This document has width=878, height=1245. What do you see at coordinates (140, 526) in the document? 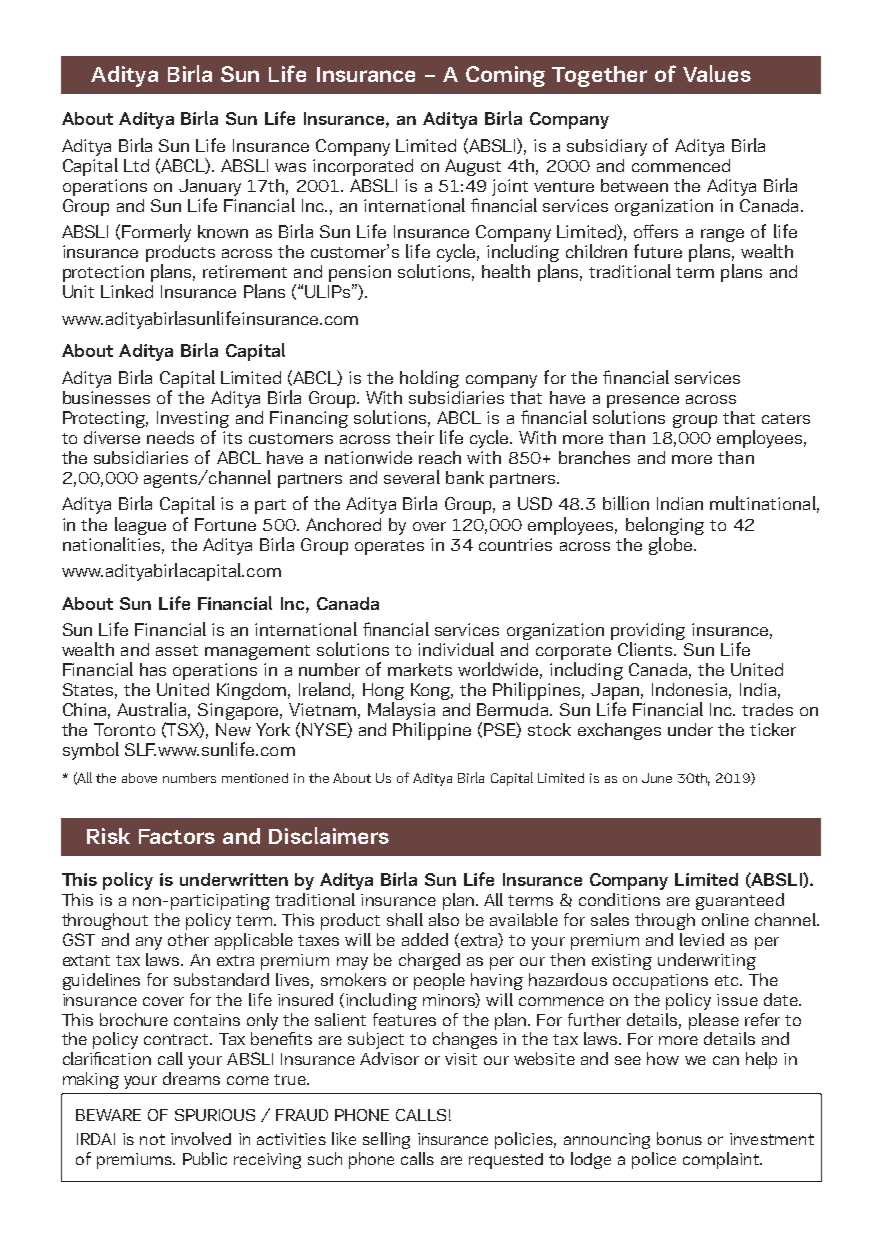
I see `league` at bounding box center [140, 526].
